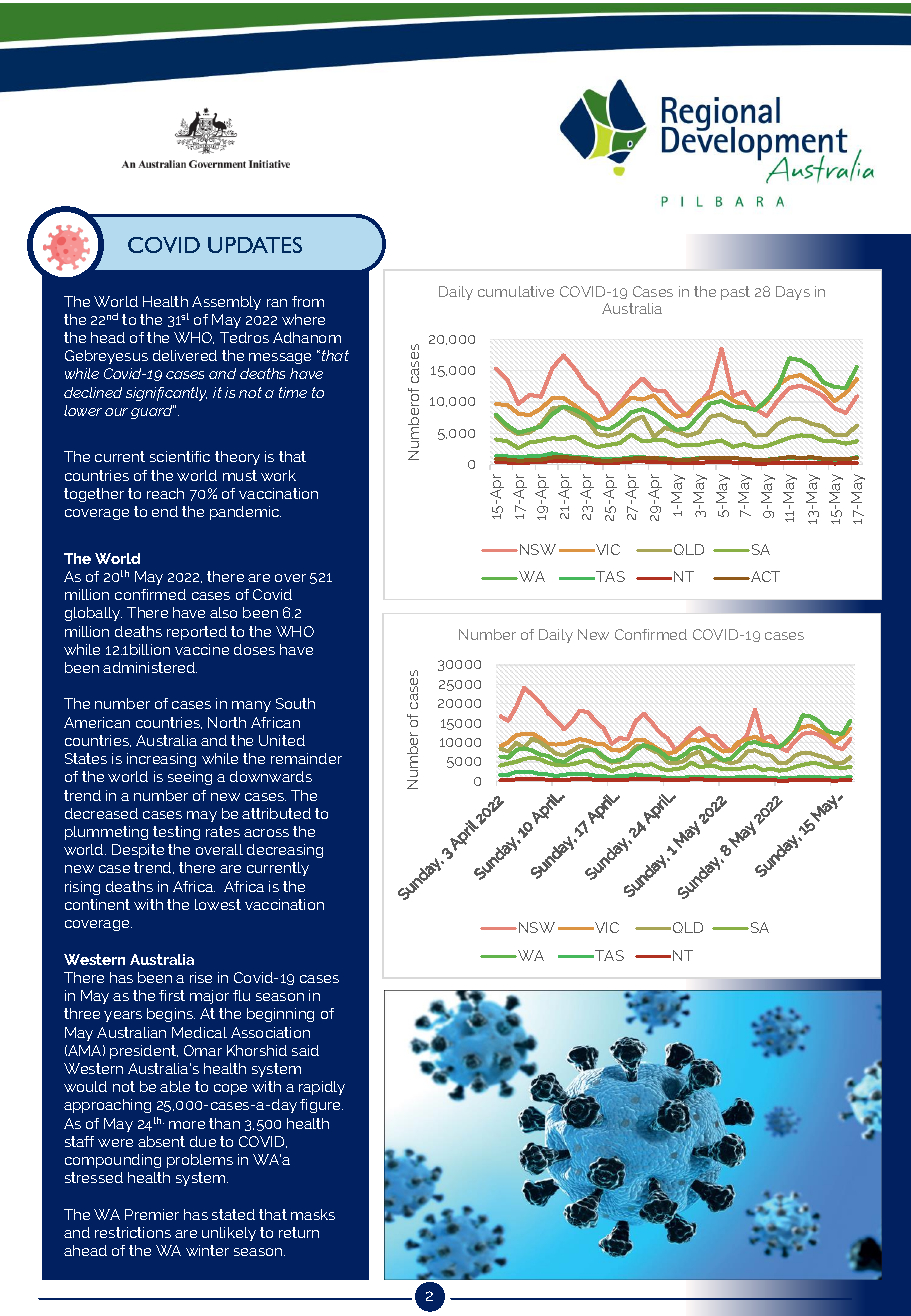 This document has width=911, height=1316. What do you see at coordinates (152, 1214) in the document?
I see `Premier` at bounding box center [152, 1214].
